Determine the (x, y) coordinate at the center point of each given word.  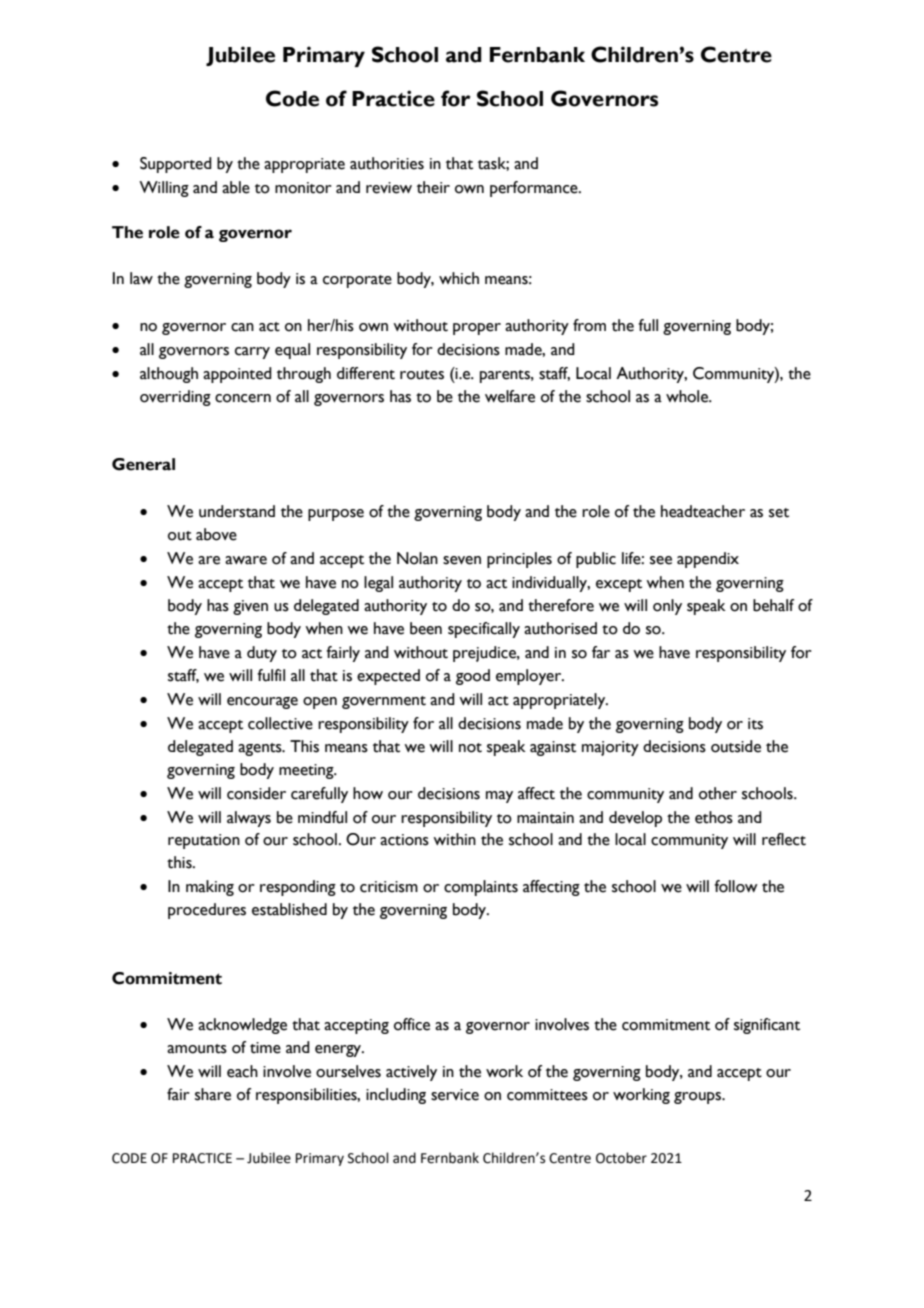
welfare (510, 396)
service (455, 1095)
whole (688, 396)
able (236, 187)
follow (736, 886)
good (473, 677)
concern (243, 398)
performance (535, 189)
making (210, 888)
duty (262, 654)
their (433, 187)
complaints (481, 888)
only (667, 607)
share (213, 1094)
